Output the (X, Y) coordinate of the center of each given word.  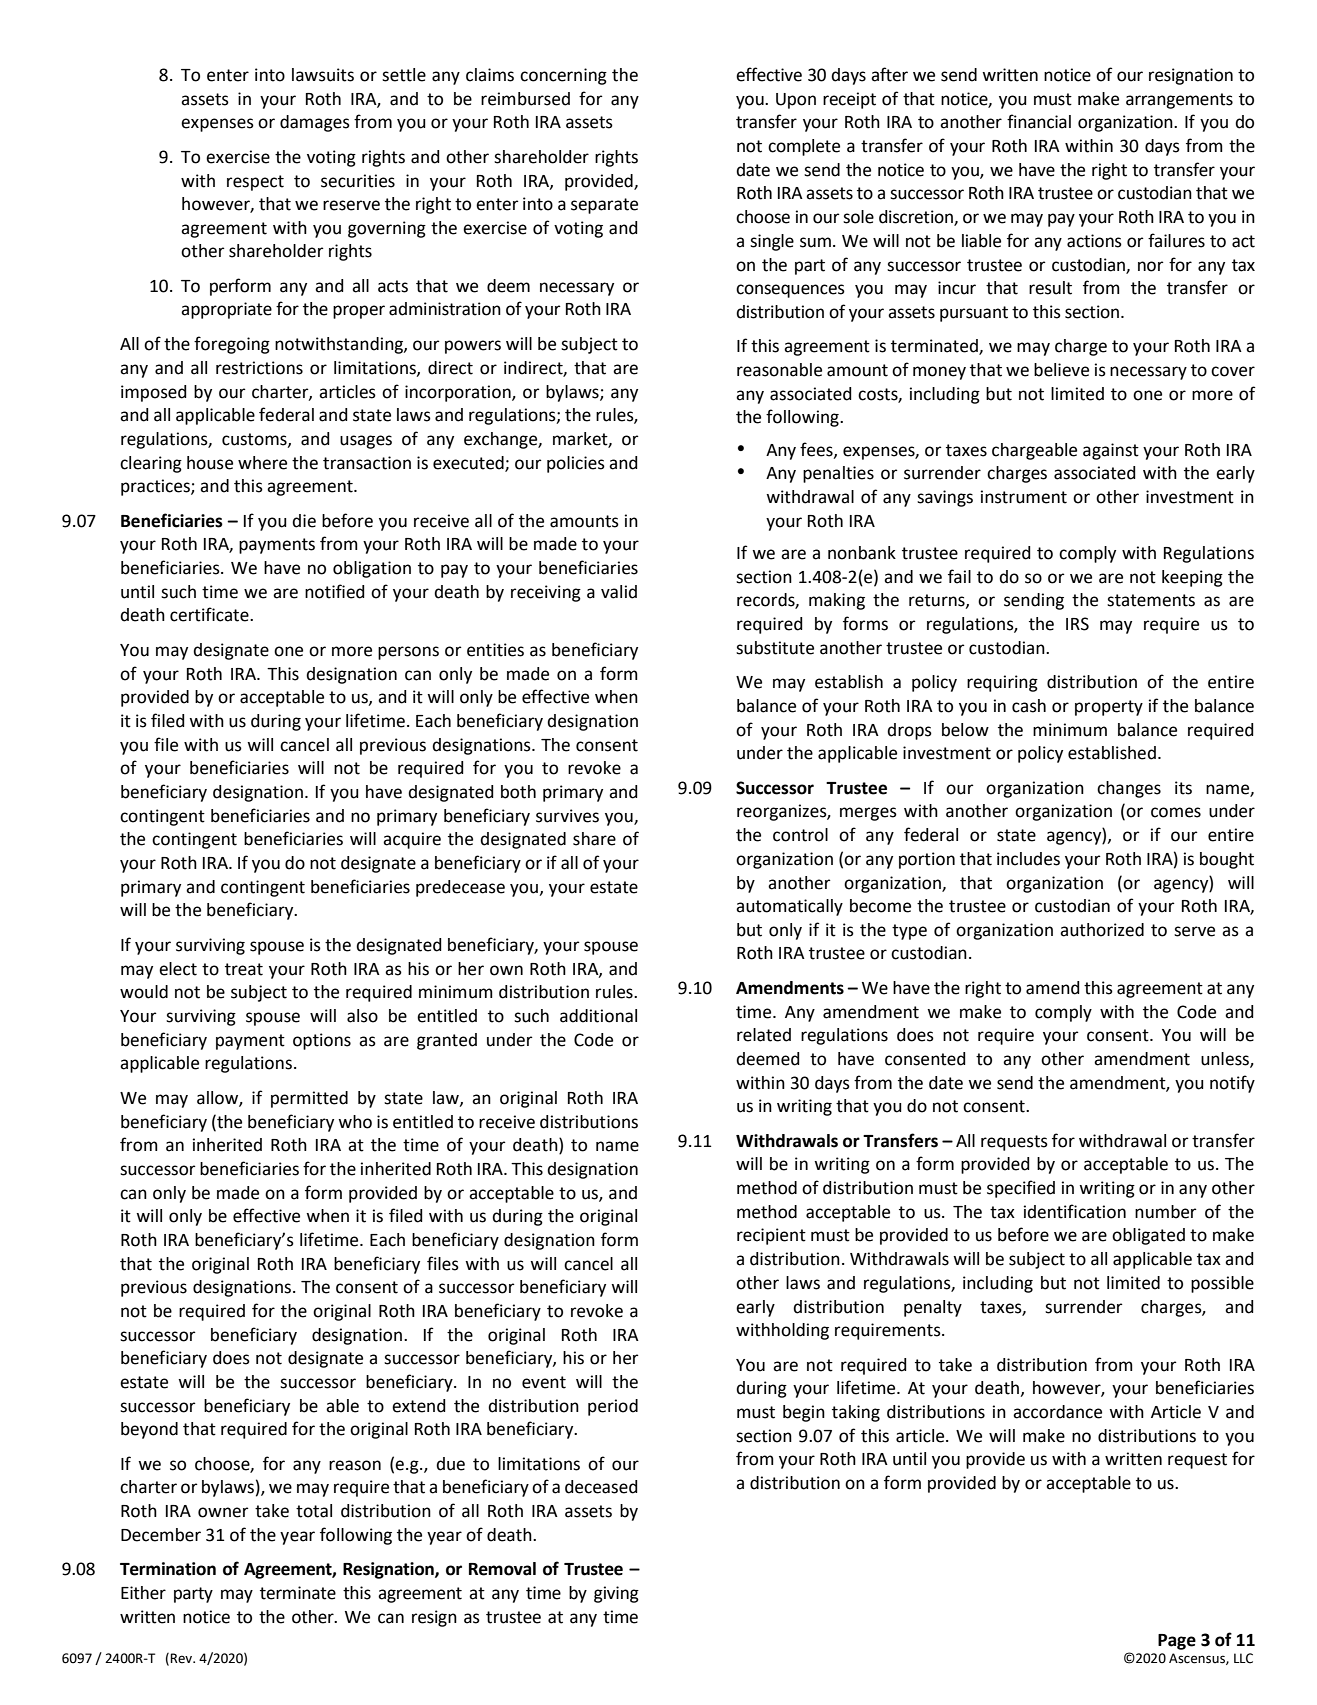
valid (619, 592)
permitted (309, 1099)
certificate (210, 614)
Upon (796, 101)
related (764, 1035)
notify (1232, 1084)
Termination (168, 1569)
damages (315, 123)
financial (1039, 121)
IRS (1077, 624)
